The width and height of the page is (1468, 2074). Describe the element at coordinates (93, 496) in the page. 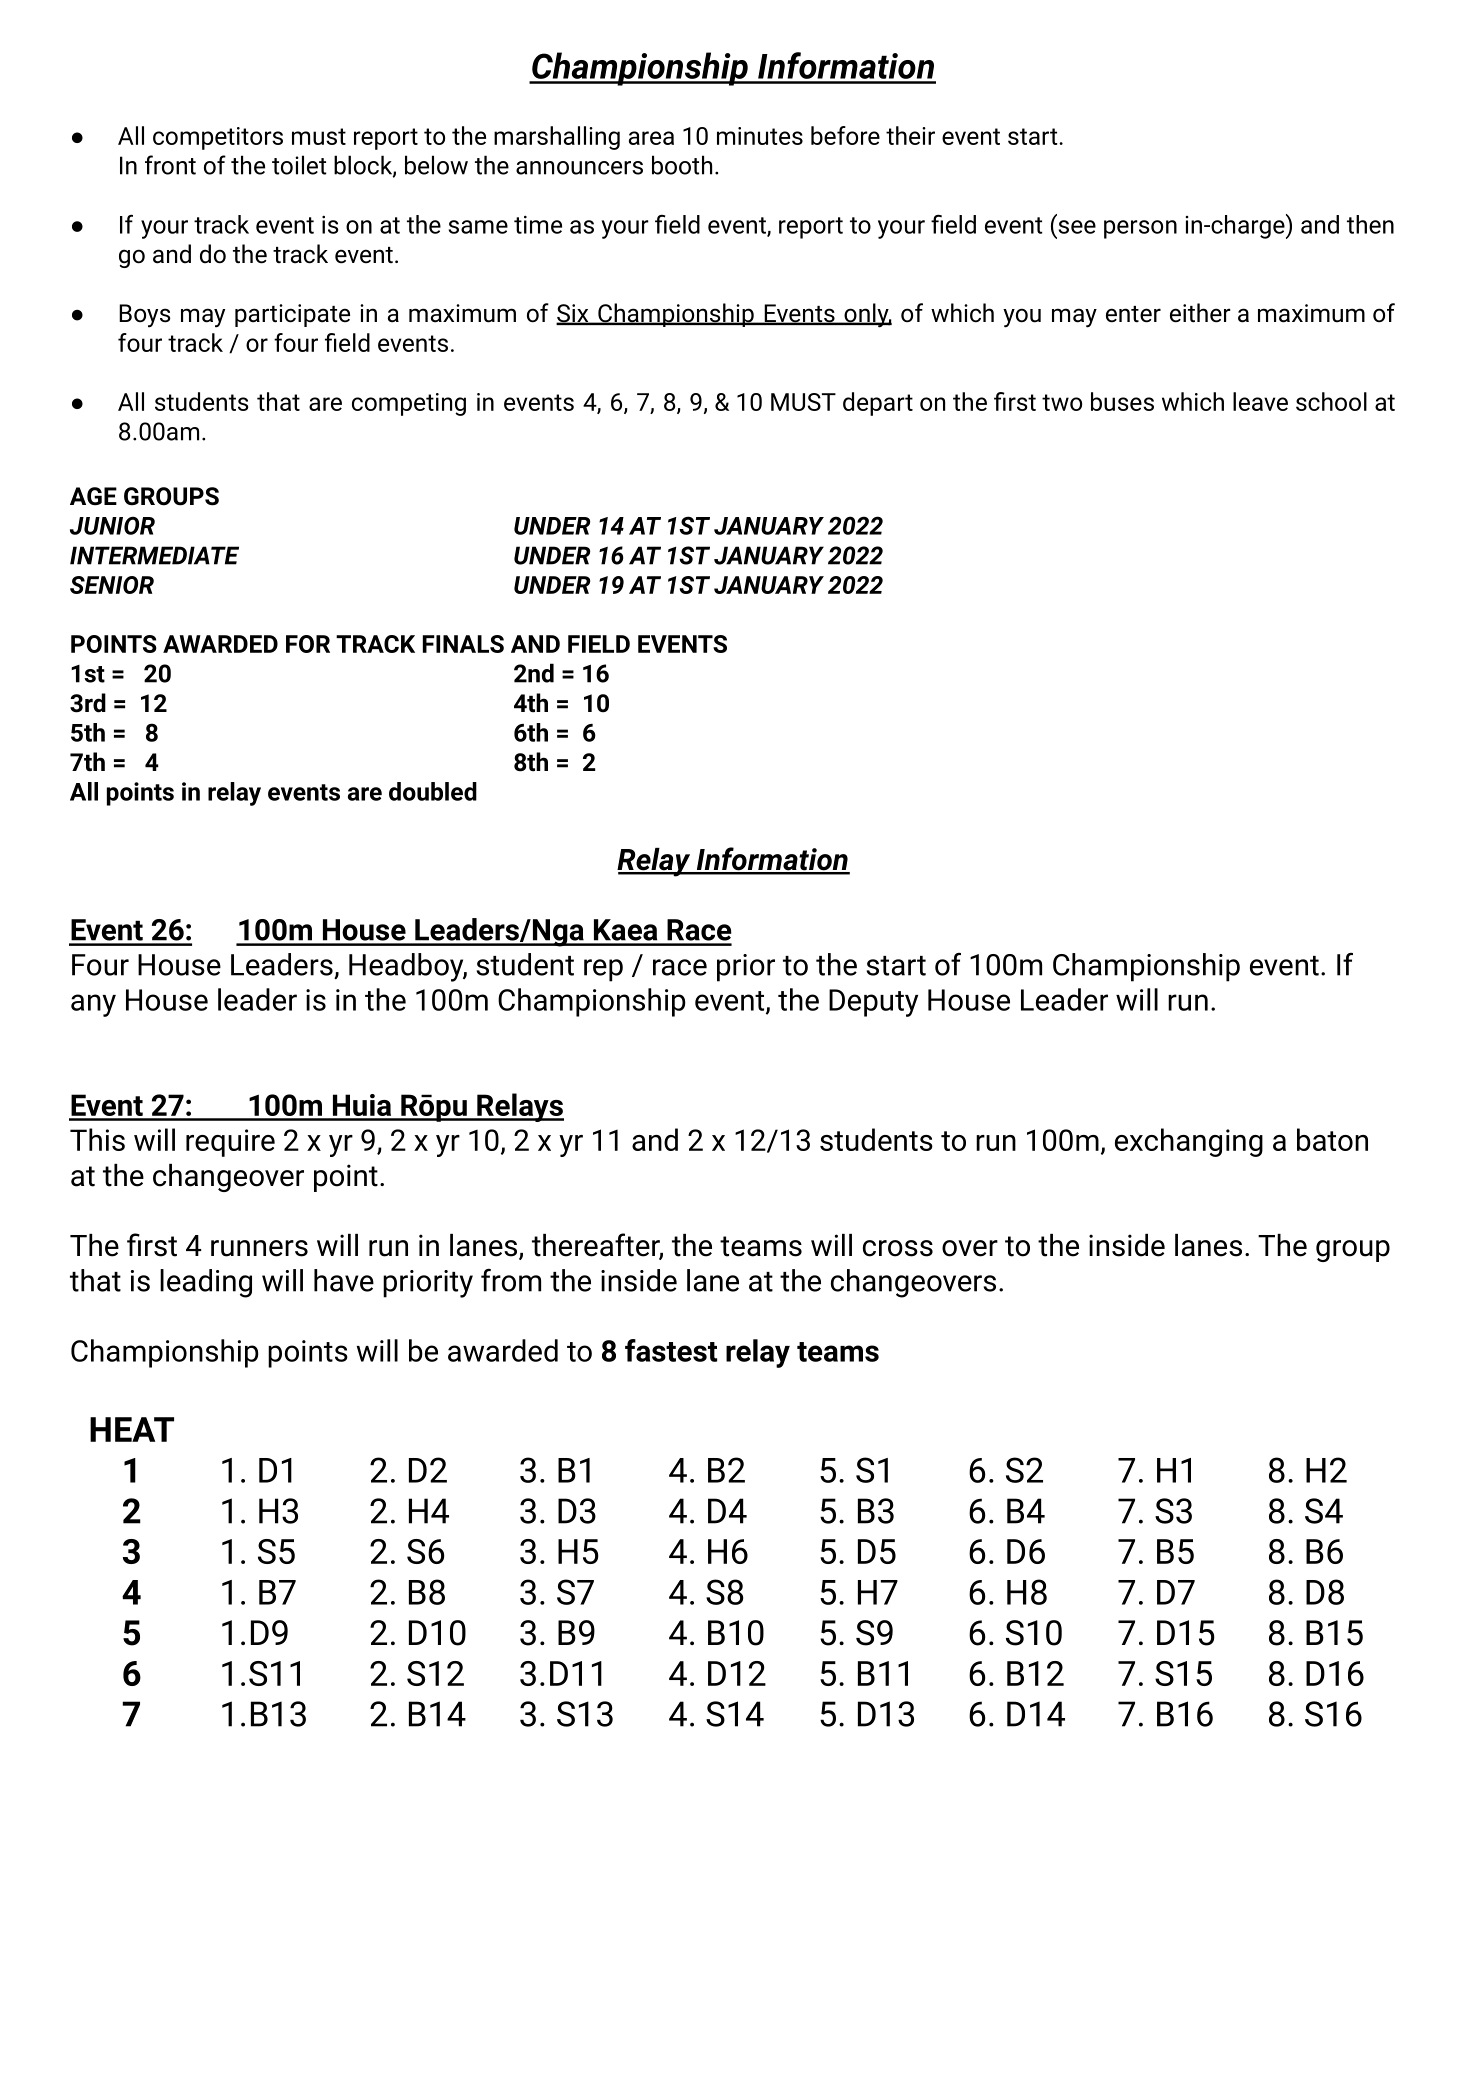

I see `AGE` at that location.
